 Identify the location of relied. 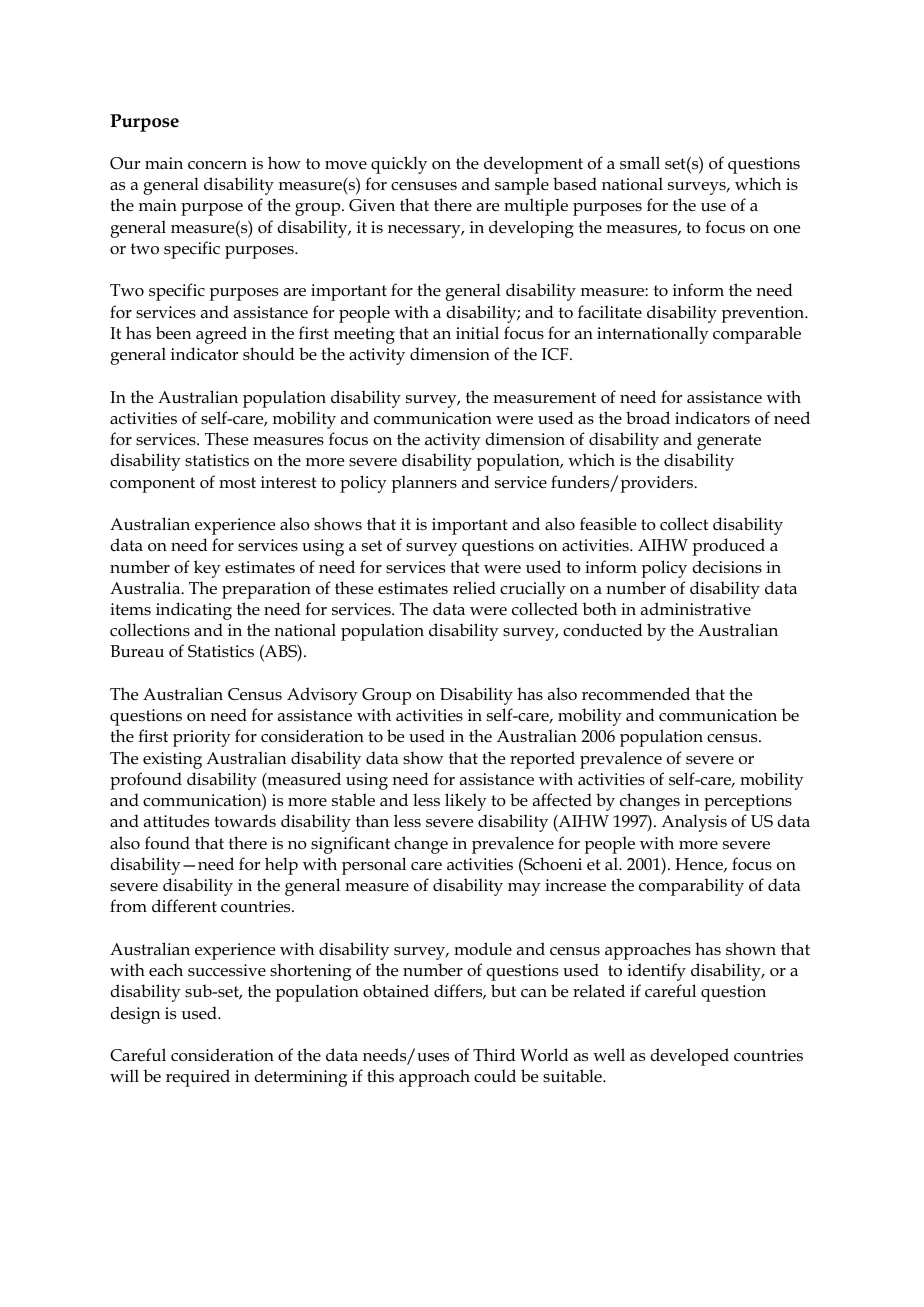
(474, 588).
